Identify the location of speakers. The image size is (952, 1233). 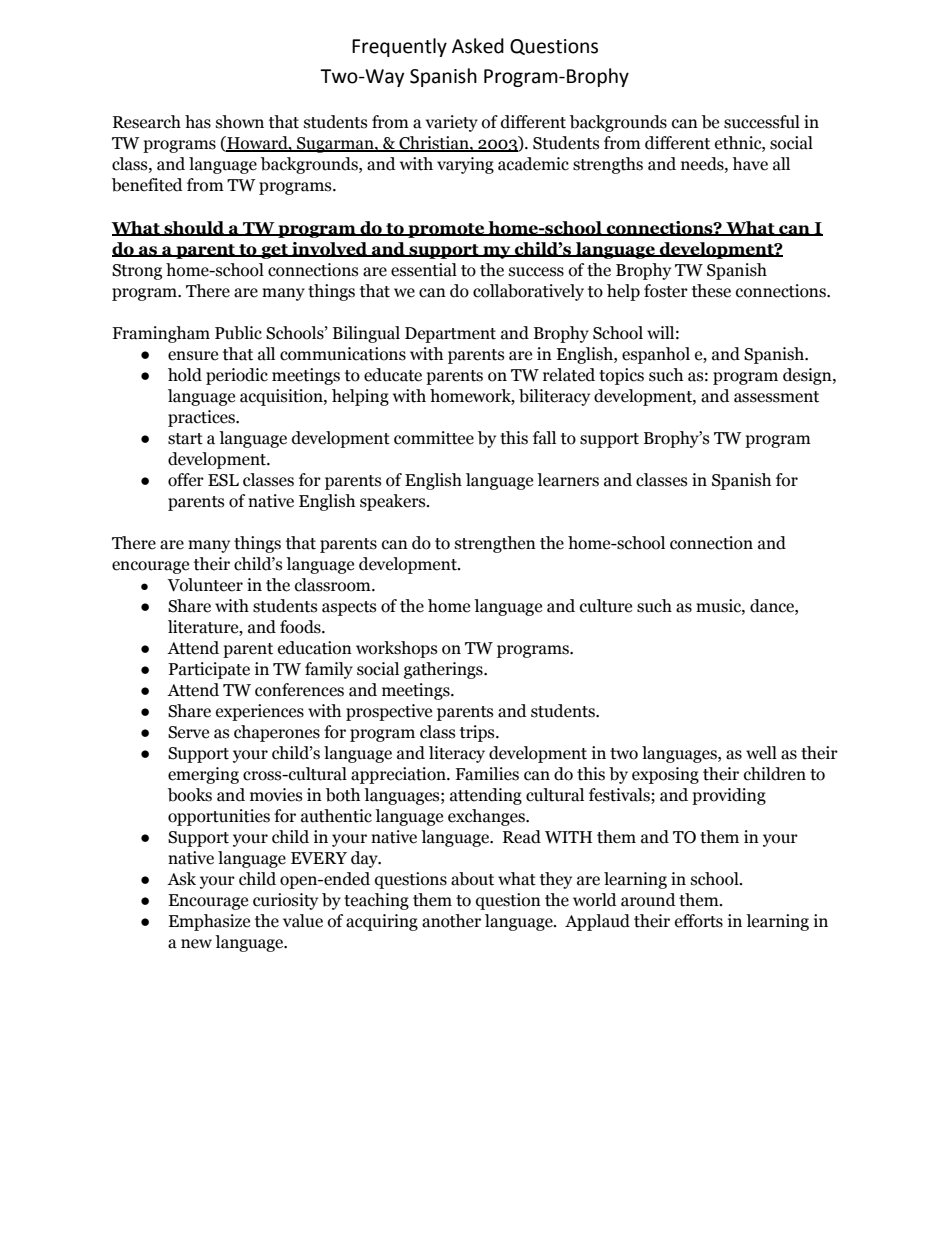
(394, 502).
